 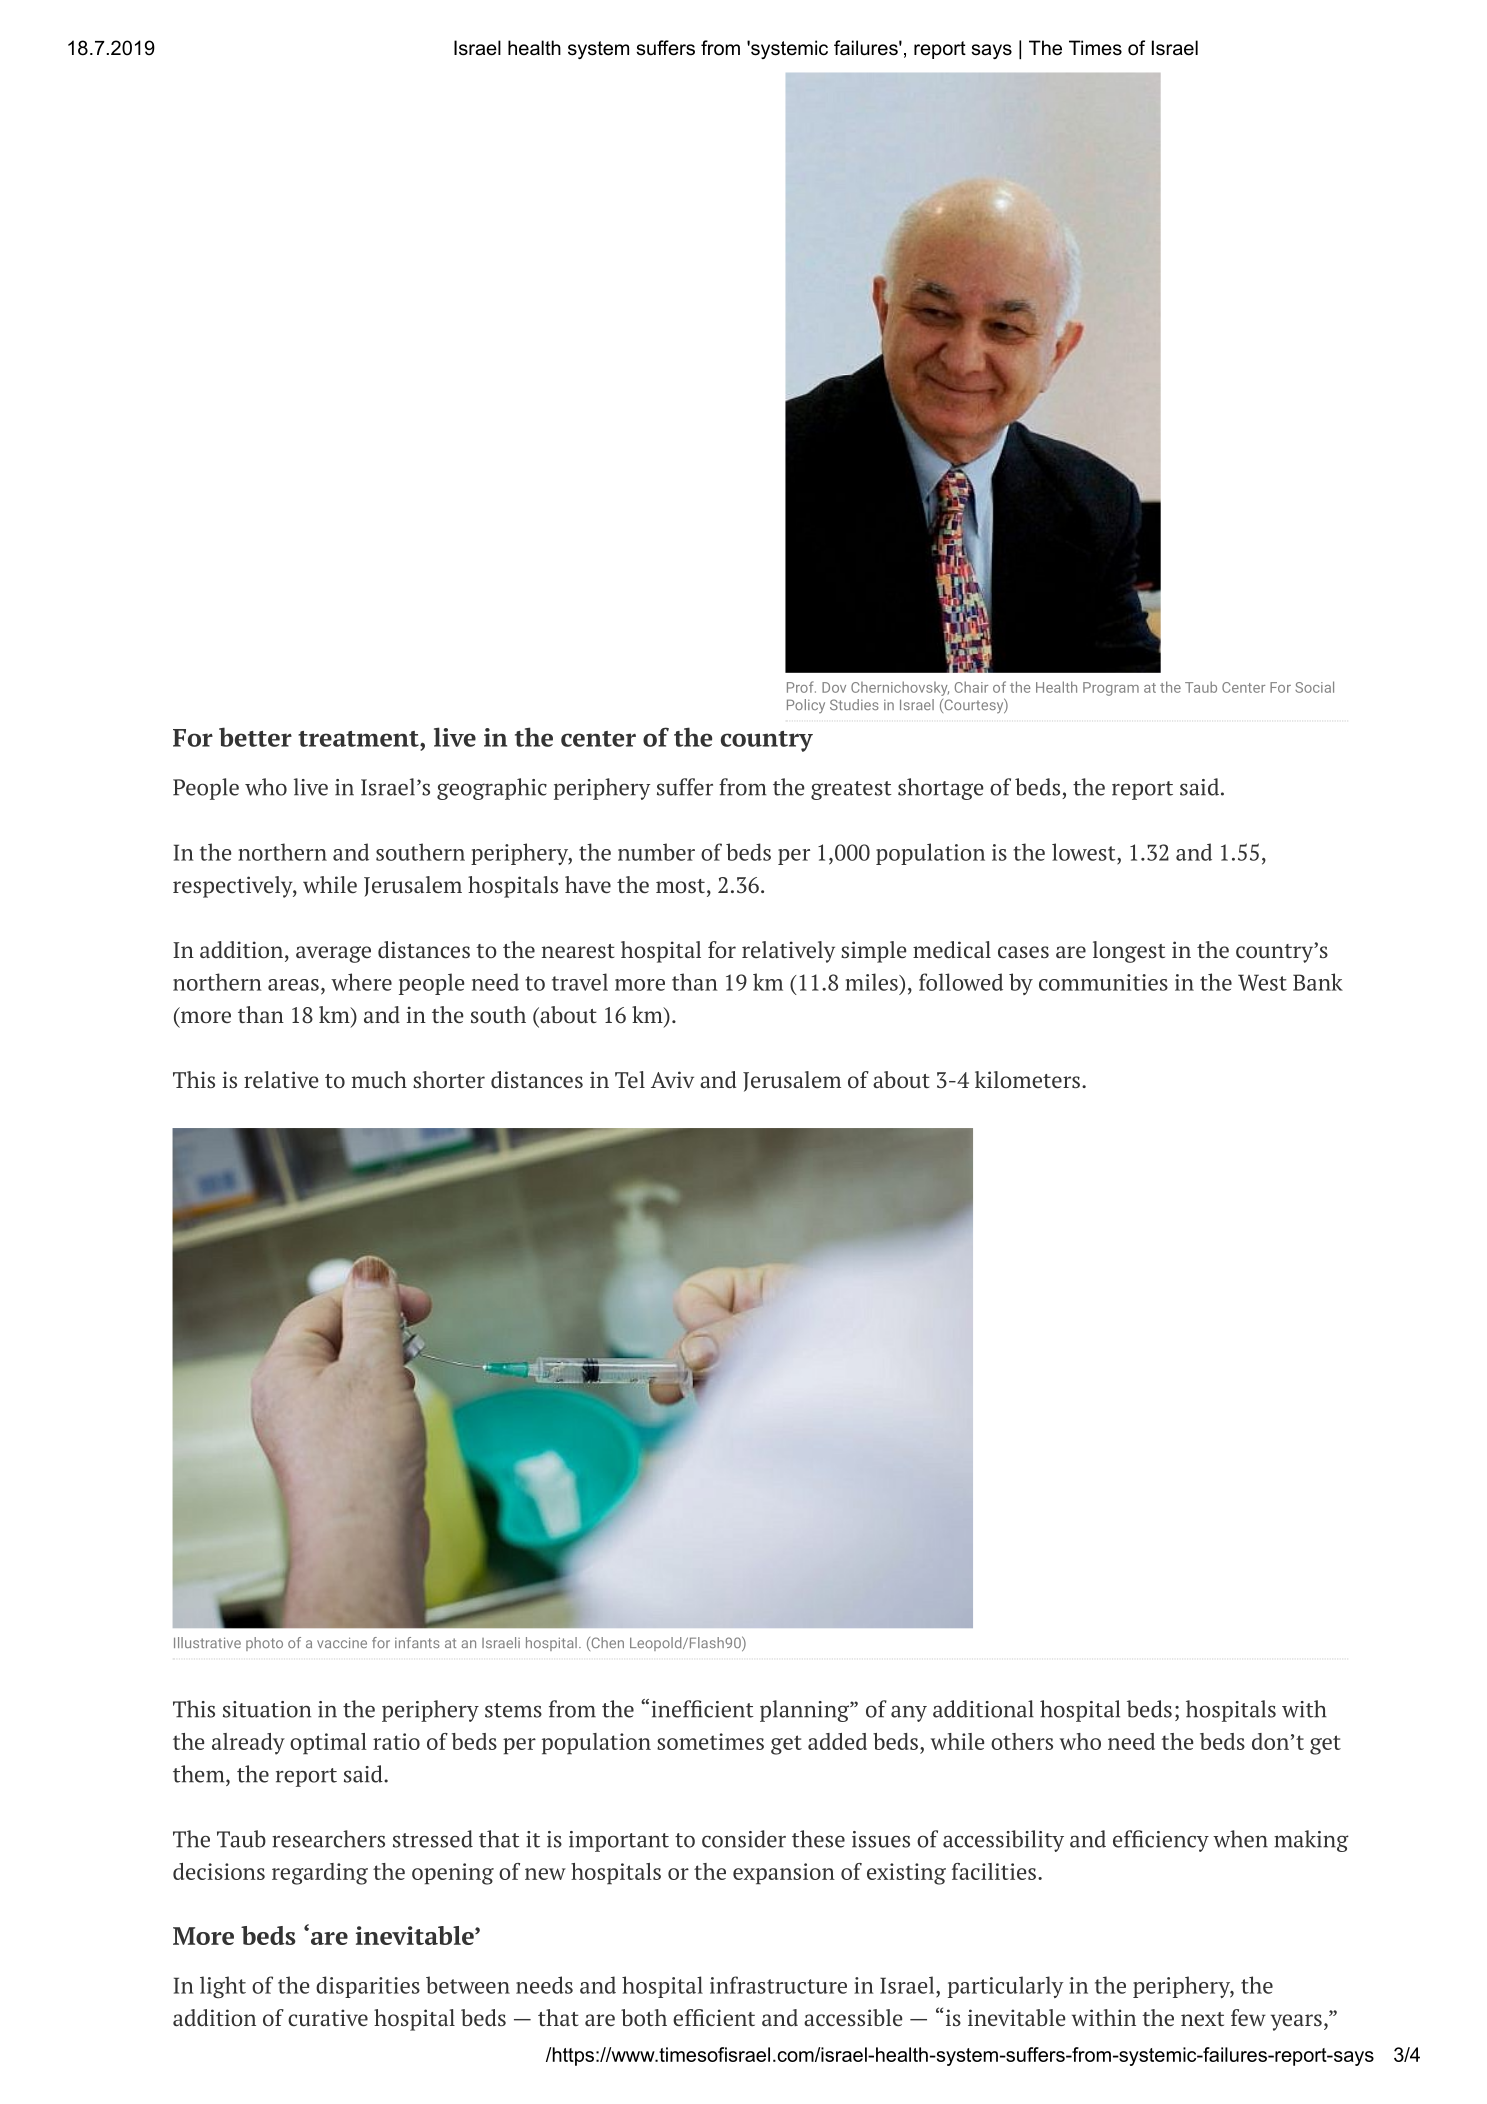 What do you see at coordinates (368, 1987) in the image?
I see `disparities` at bounding box center [368, 1987].
